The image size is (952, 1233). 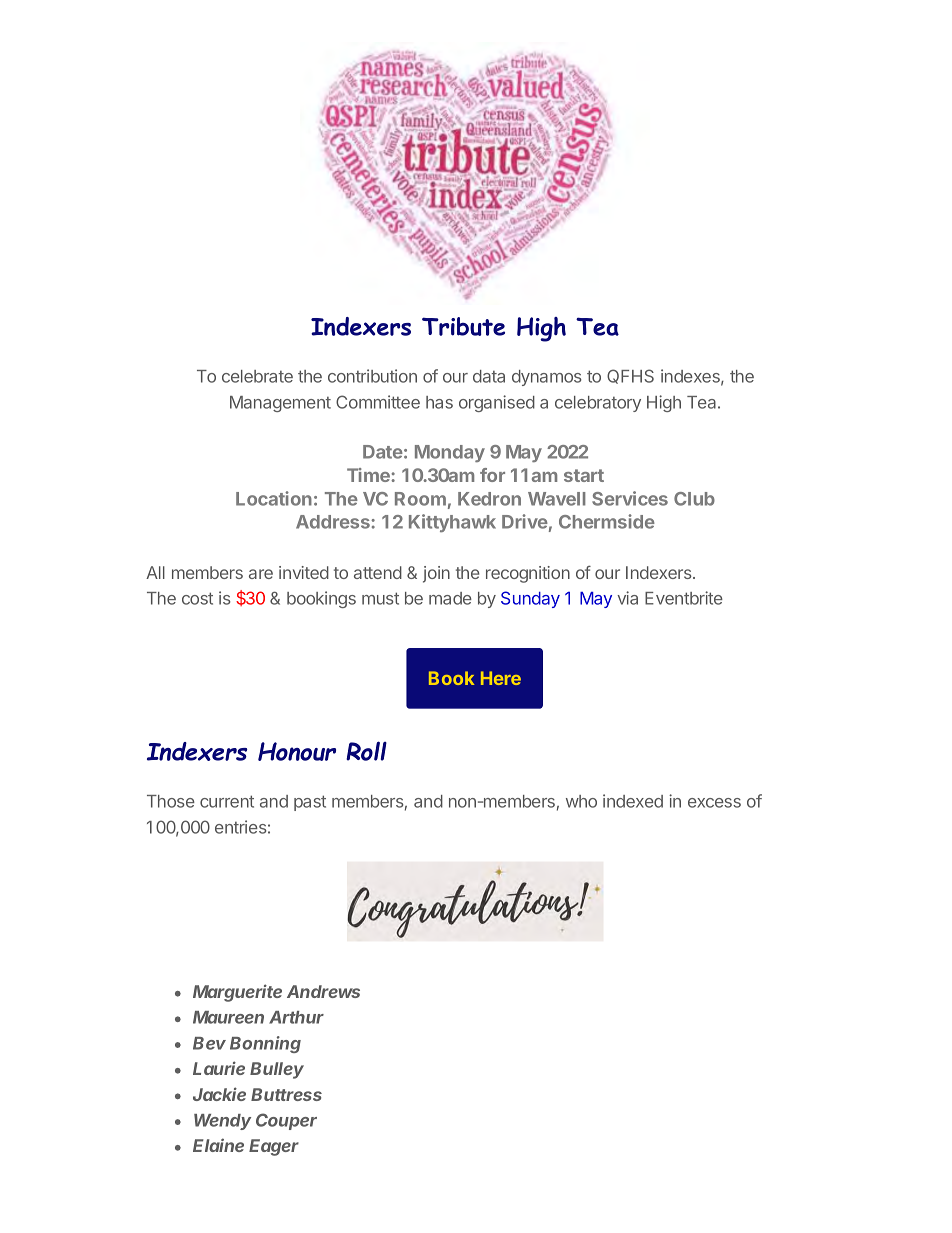 I want to click on celebrate, so click(x=257, y=376).
